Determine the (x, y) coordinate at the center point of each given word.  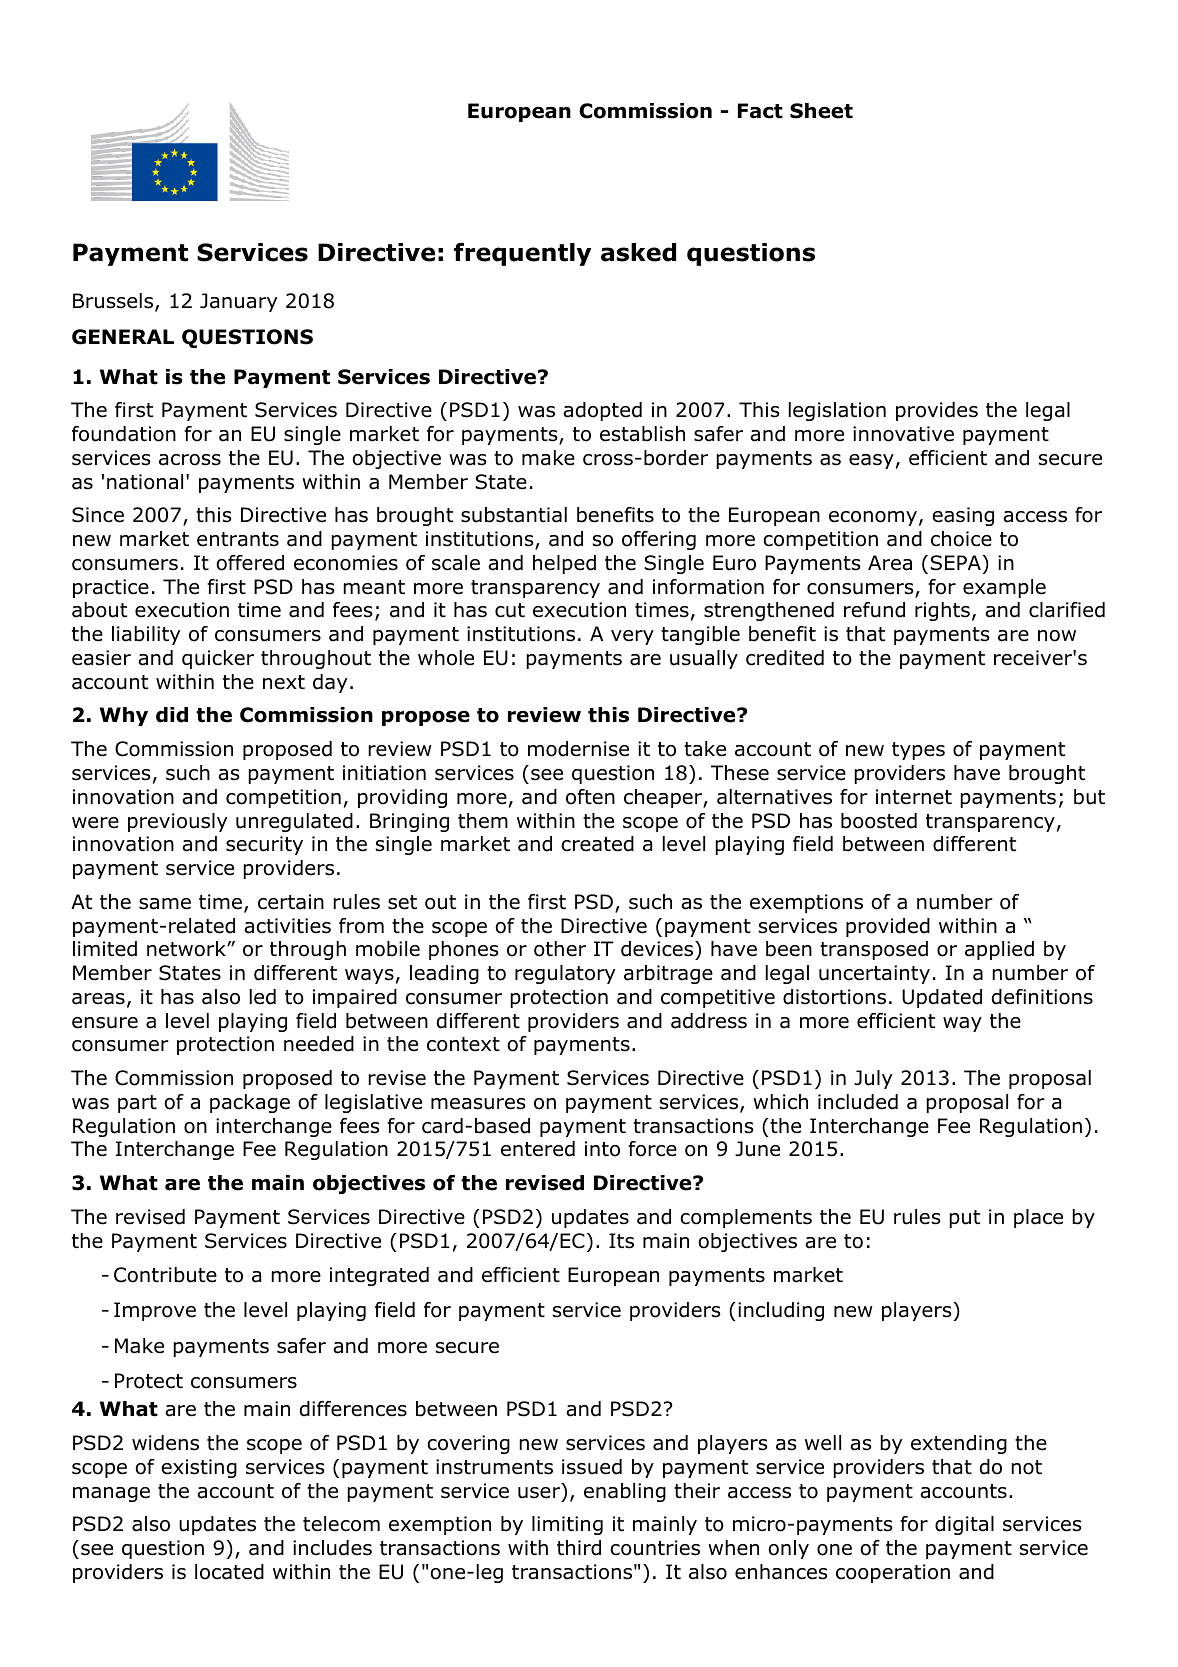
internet (914, 797)
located (229, 1572)
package (250, 1103)
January (238, 302)
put (964, 1219)
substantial (514, 515)
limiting (567, 1525)
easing (963, 516)
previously (177, 822)
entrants (238, 539)
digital (964, 1525)
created (597, 844)
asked (638, 252)
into (602, 1149)
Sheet (821, 111)
